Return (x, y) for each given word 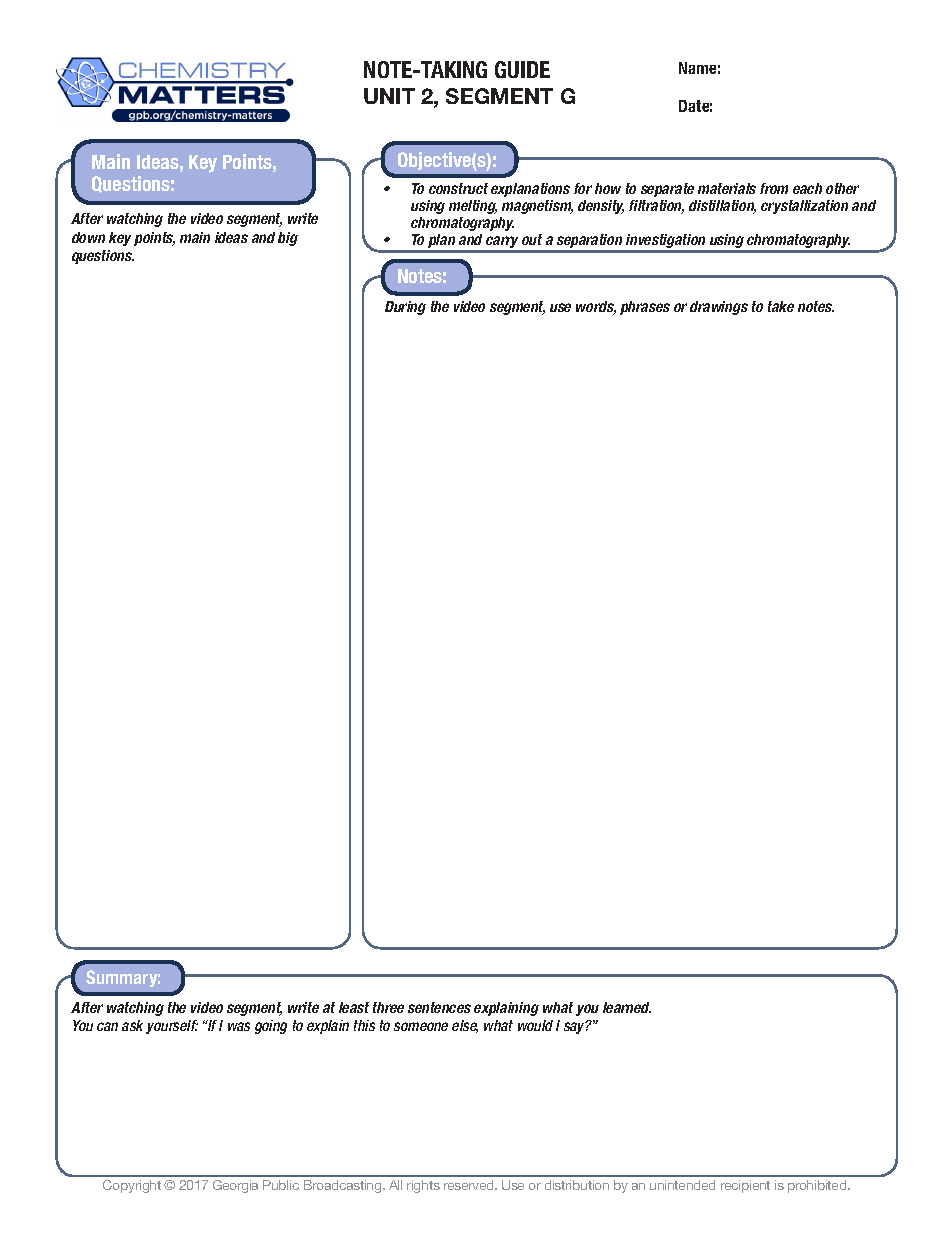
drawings (719, 308)
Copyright (132, 1186)
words (596, 308)
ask (132, 1025)
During (405, 308)
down (88, 237)
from (774, 188)
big (288, 239)
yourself (172, 1027)
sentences (439, 1007)
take (781, 306)
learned (627, 1007)
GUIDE (522, 69)
